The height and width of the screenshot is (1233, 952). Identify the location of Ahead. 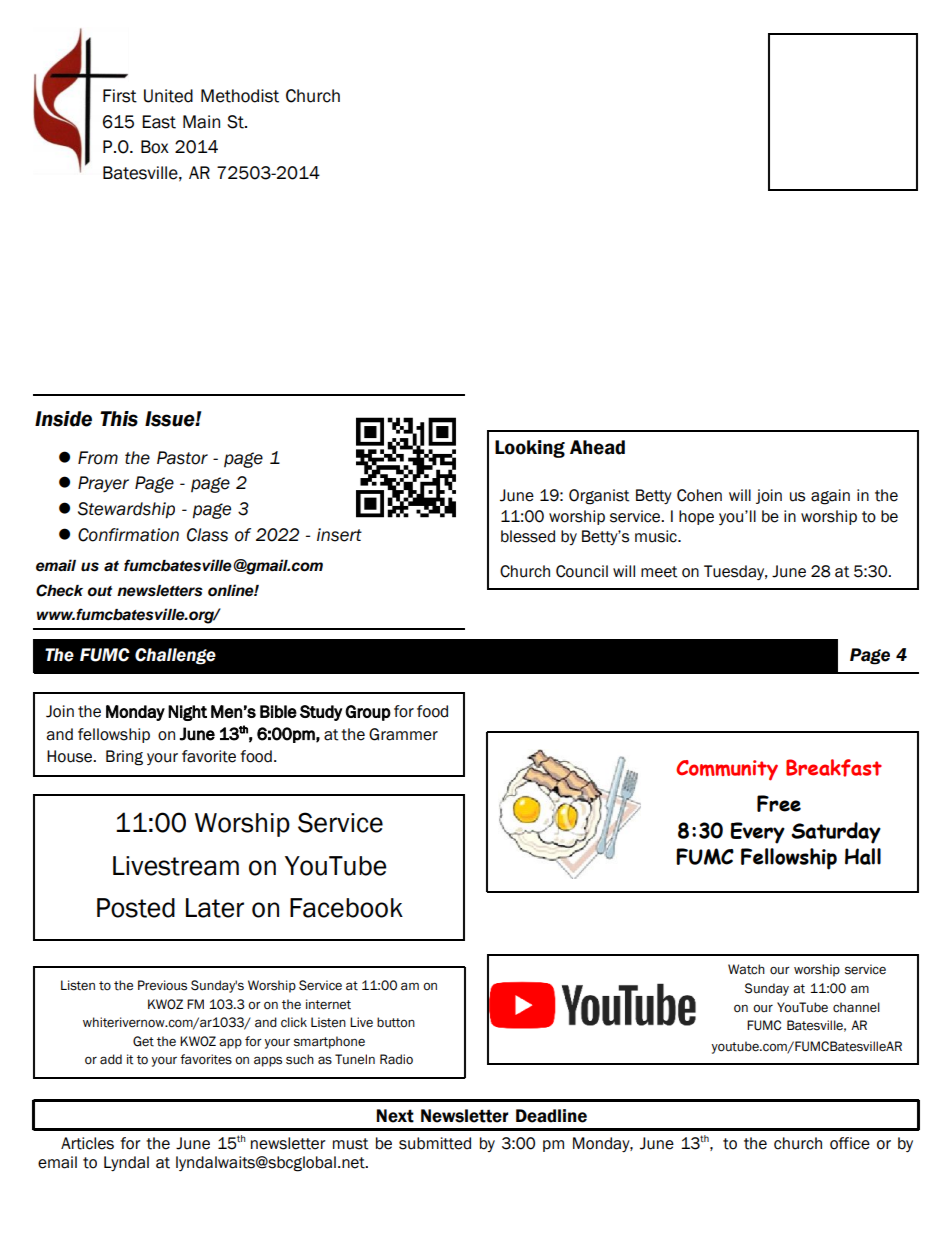
(597, 447).
